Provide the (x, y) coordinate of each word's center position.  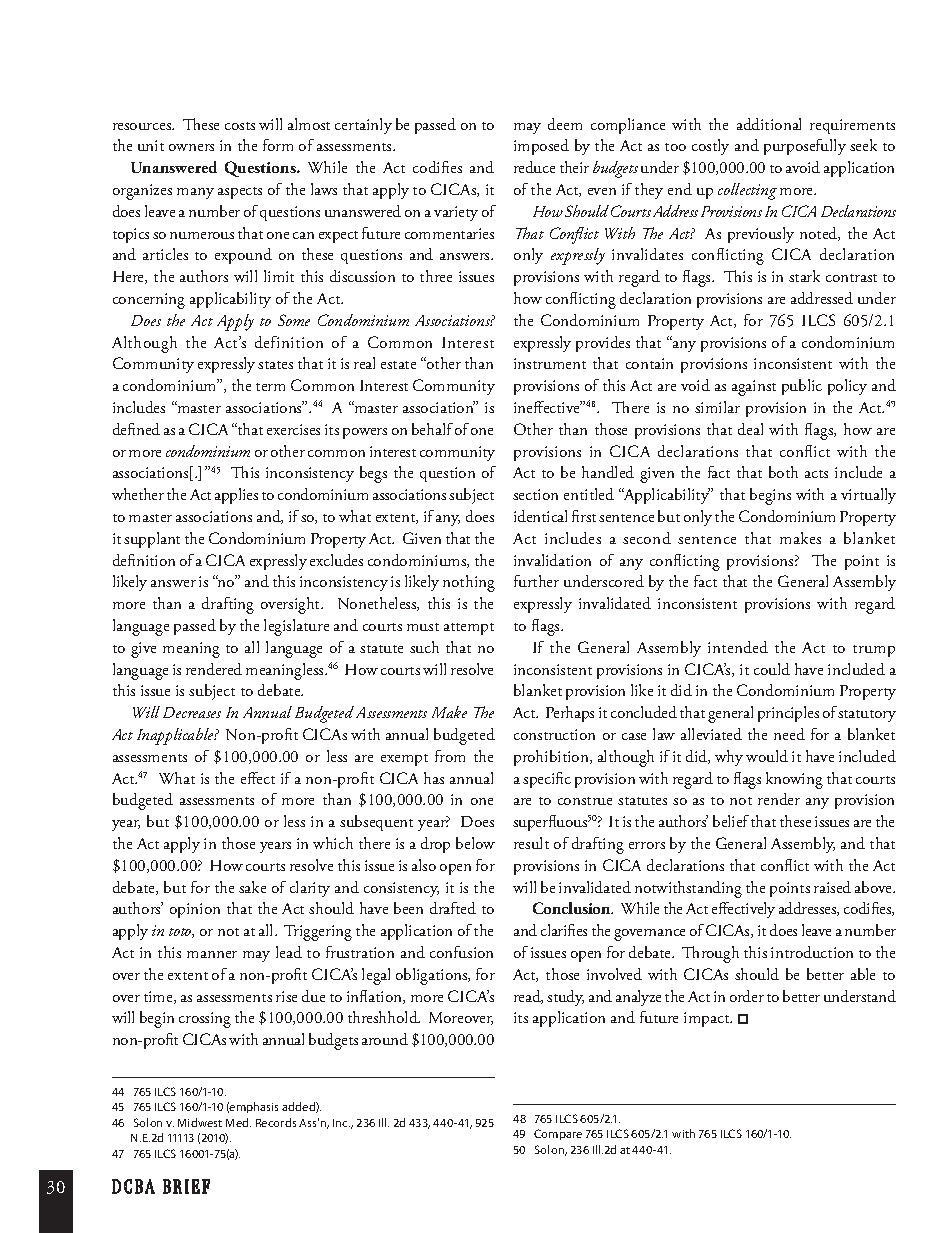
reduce (534, 167)
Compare (558, 1134)
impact (708, 1019)
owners (191, 147)
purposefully (805, 147)
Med (238, 1122)
